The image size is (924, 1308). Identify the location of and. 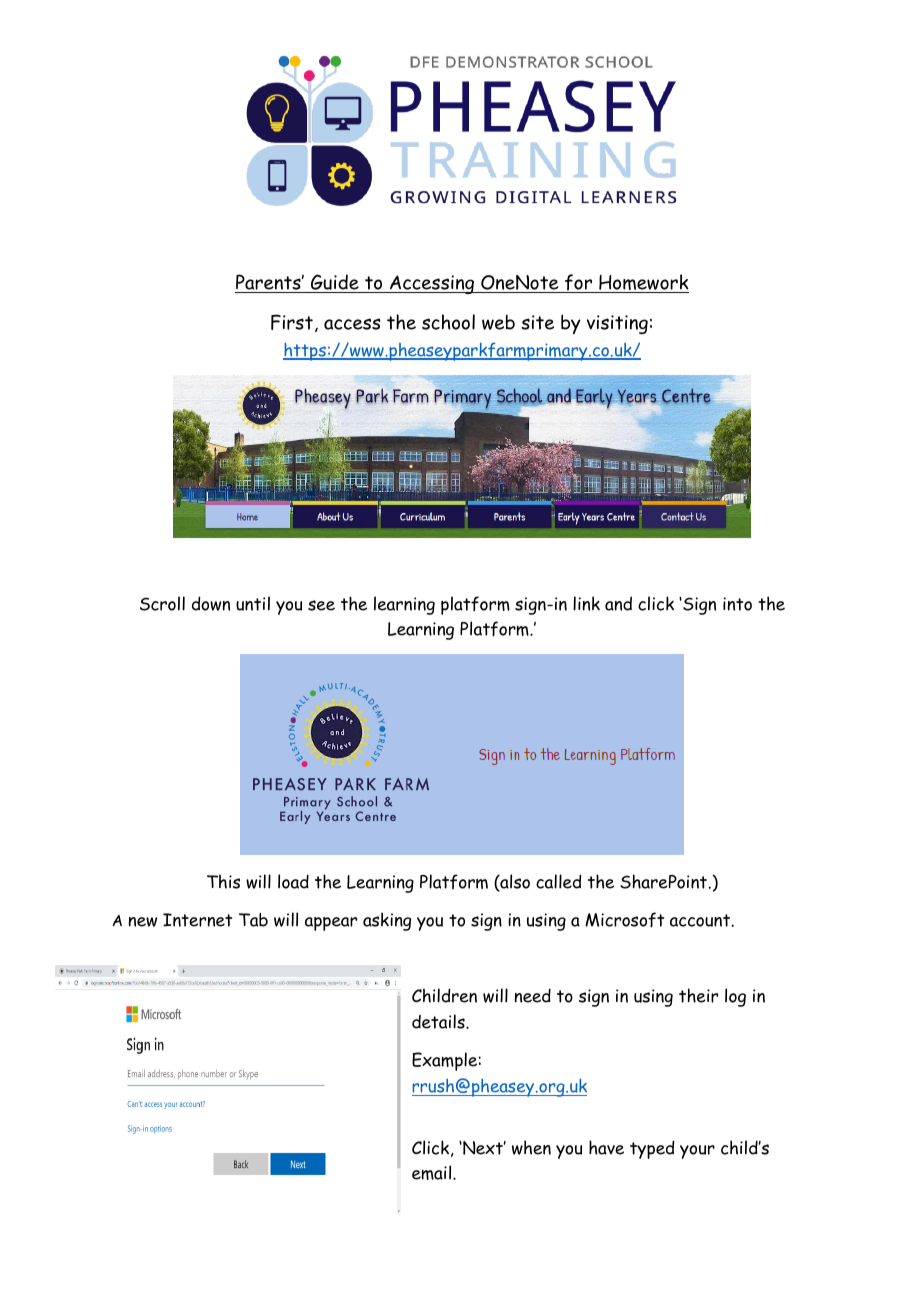
(618, 603).
